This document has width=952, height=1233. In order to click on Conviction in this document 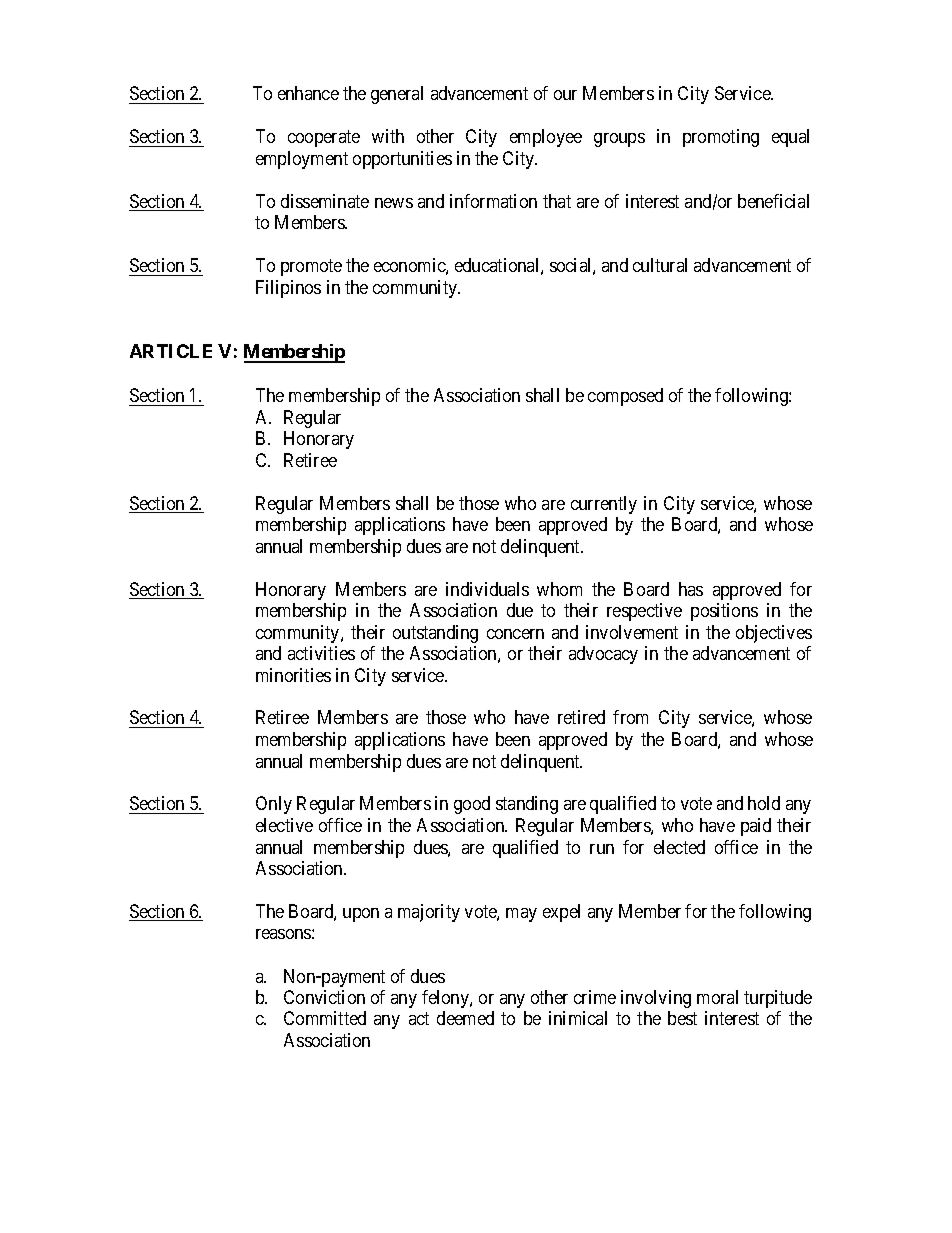, I will do `click(324, 997)`.
